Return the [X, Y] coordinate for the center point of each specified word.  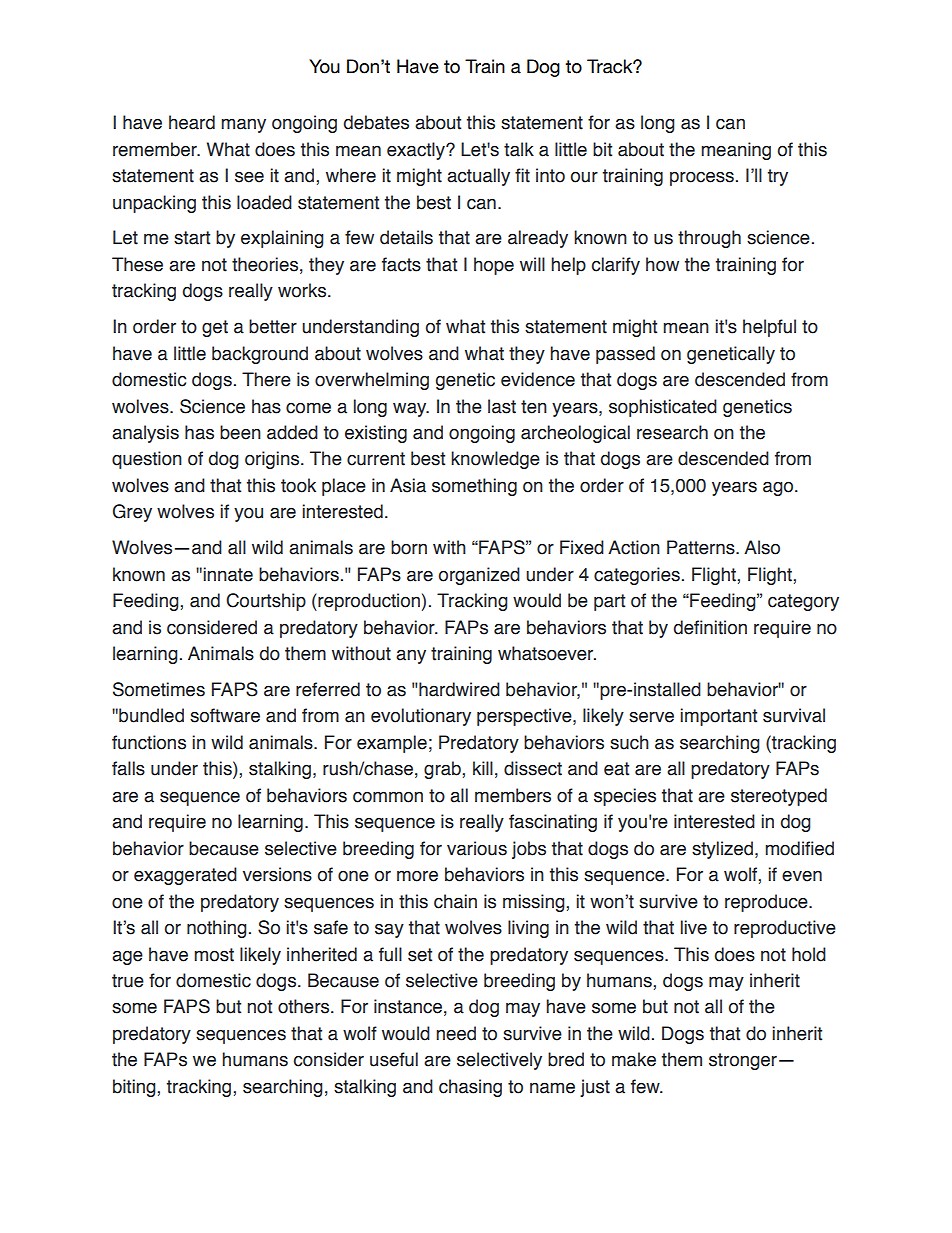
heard [192, 122]
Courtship [266, 602]
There [266, 379]
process [702, 178]
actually [478, 177]
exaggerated [185, 876]
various [477, 848]
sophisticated [663, 408]
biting [135, 1088]
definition [710, 627]
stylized [724, 850]
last [502, 406]
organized [479, 576]
